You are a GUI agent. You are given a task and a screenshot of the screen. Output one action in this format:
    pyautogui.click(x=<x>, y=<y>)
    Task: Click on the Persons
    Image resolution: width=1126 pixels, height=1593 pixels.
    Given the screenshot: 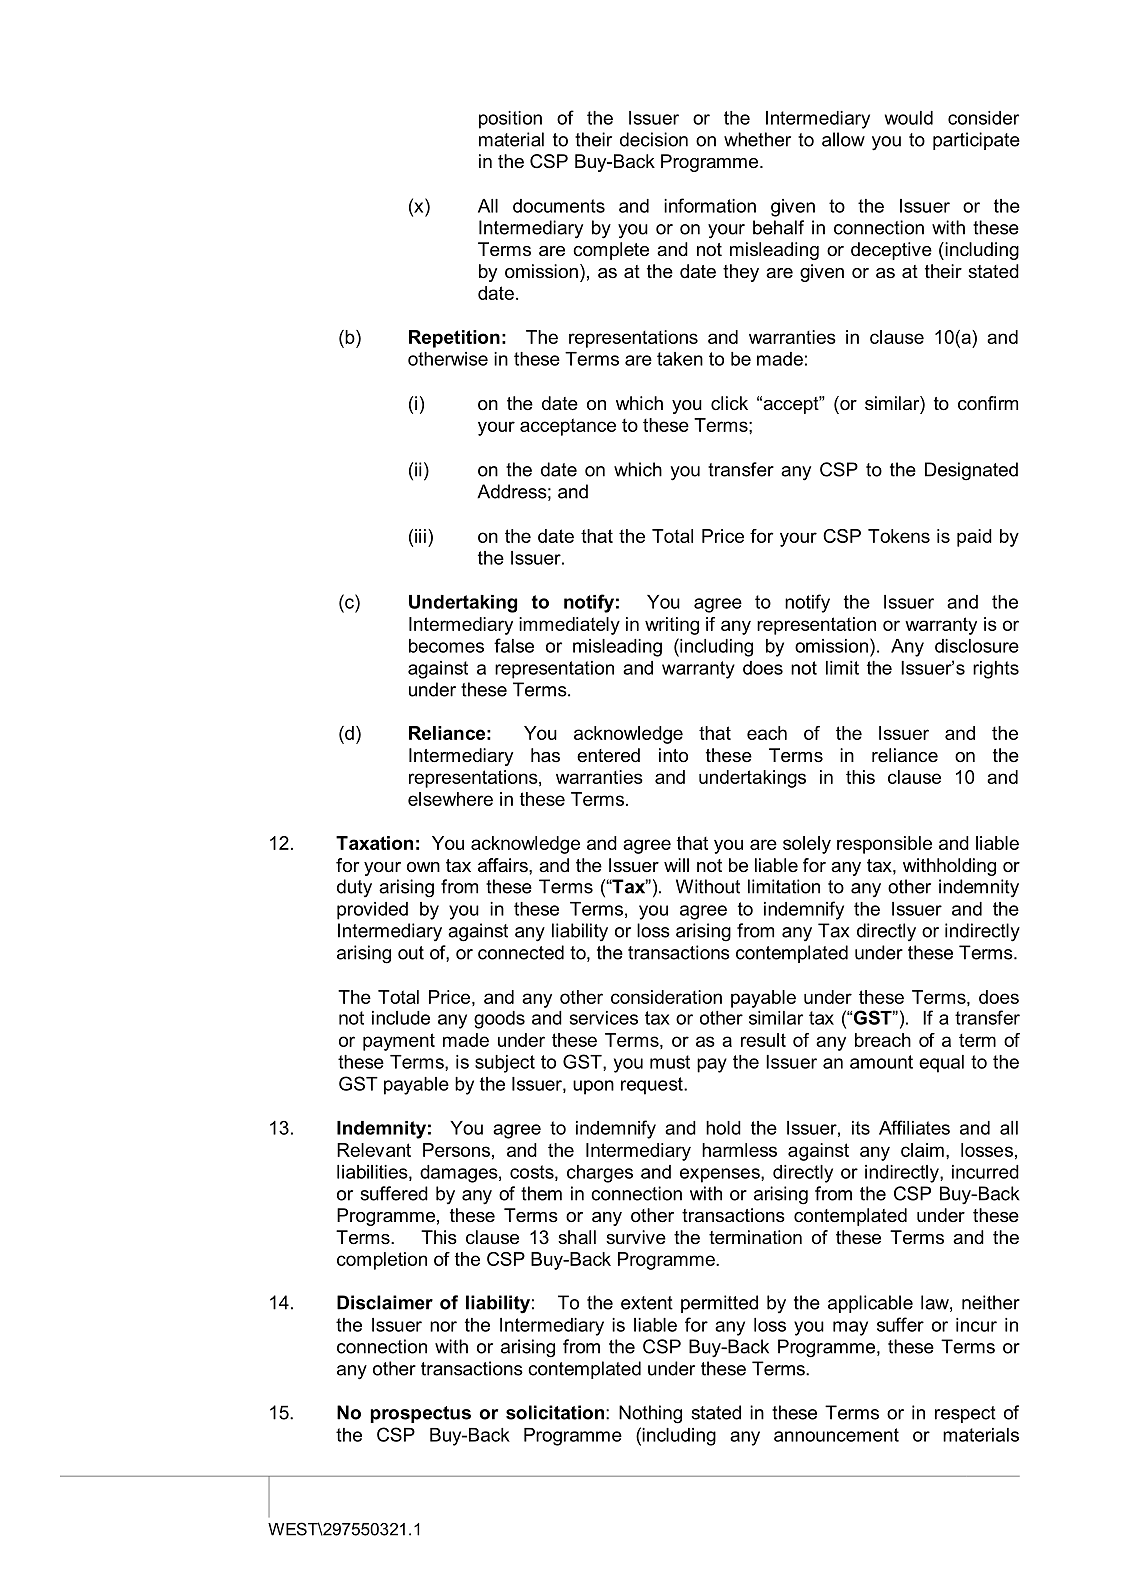 What is the action you would take?
    pyautogui.click(x=456, y=1150)
